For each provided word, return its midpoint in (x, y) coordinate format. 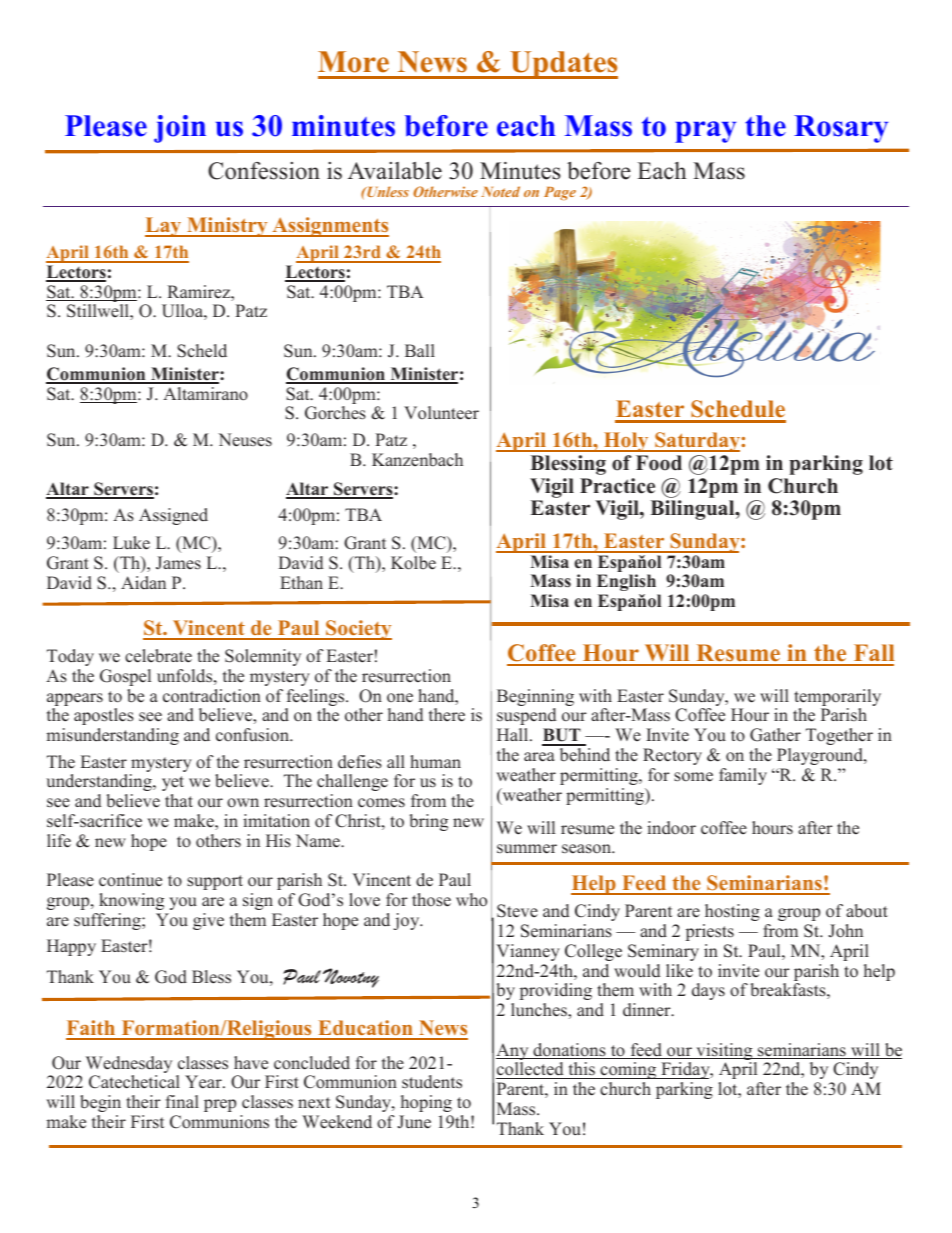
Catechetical (134, 1082)
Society (358, 630)
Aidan (143, 583)
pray (705, 132)
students (432, 1082)
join (180, 129)
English (626, 582)
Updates (563, 65)
